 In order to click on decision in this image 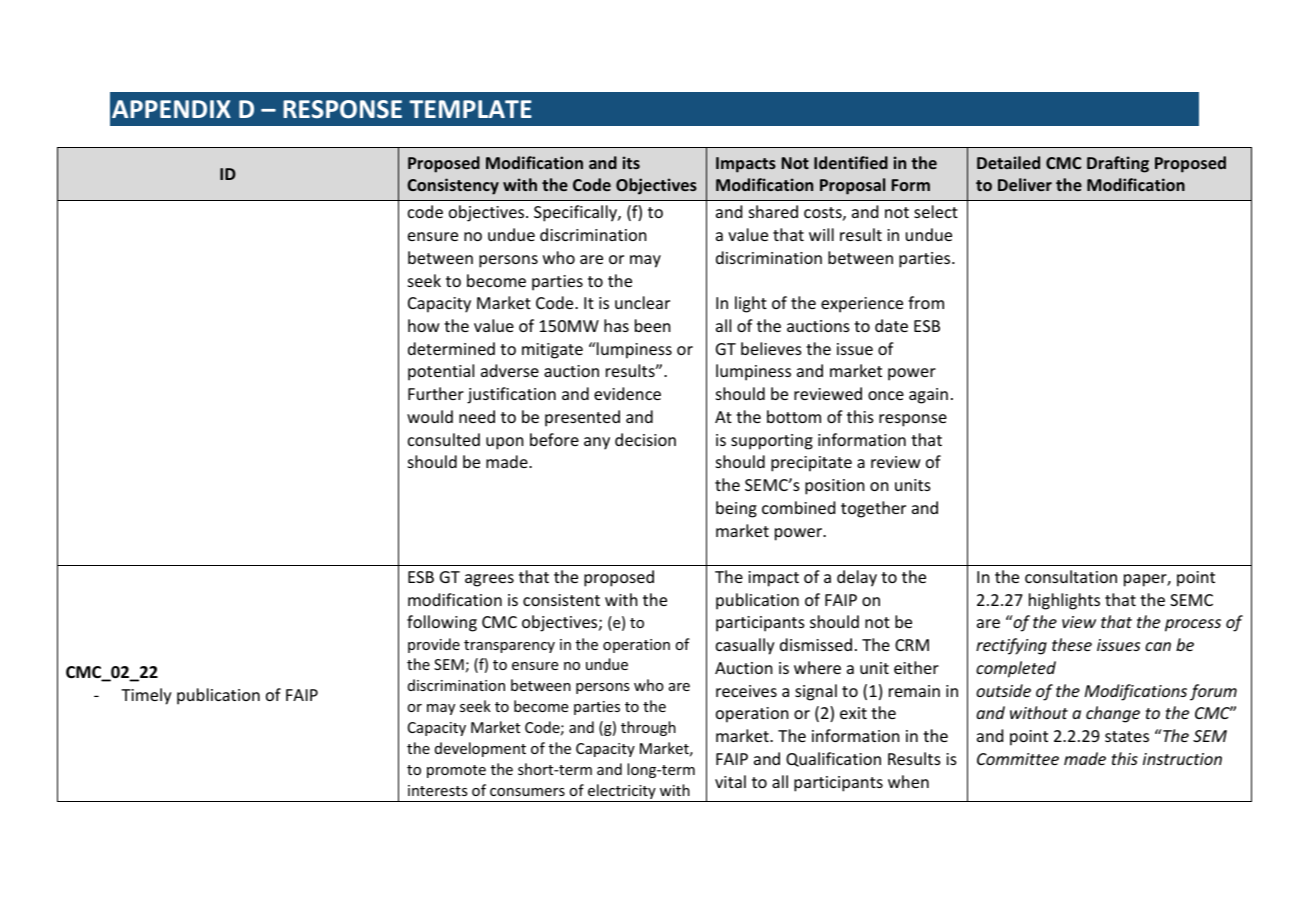, I will do `click(645, 439)`.
